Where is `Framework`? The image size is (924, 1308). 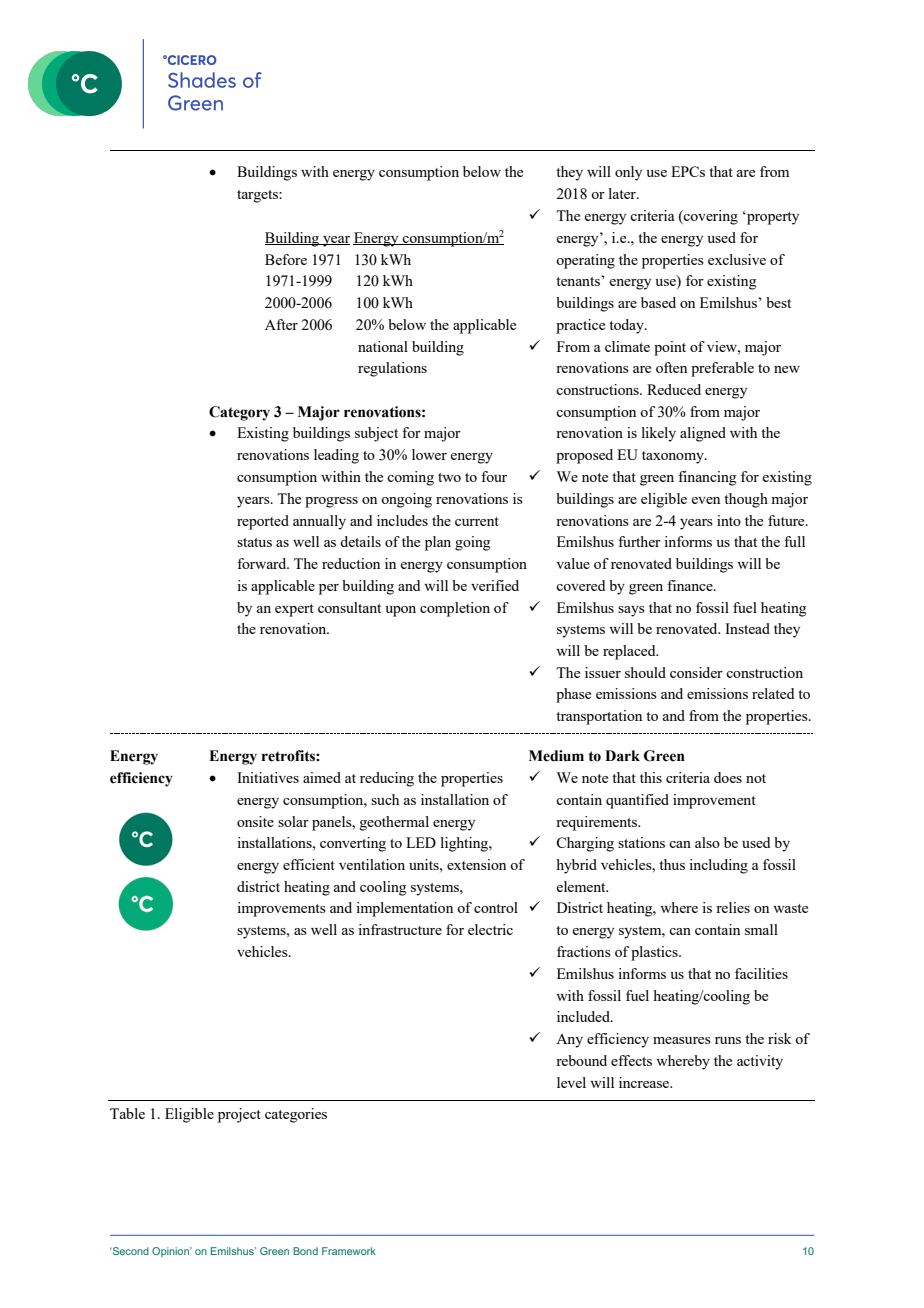 Framework is located at coordinates (349, 1251).
